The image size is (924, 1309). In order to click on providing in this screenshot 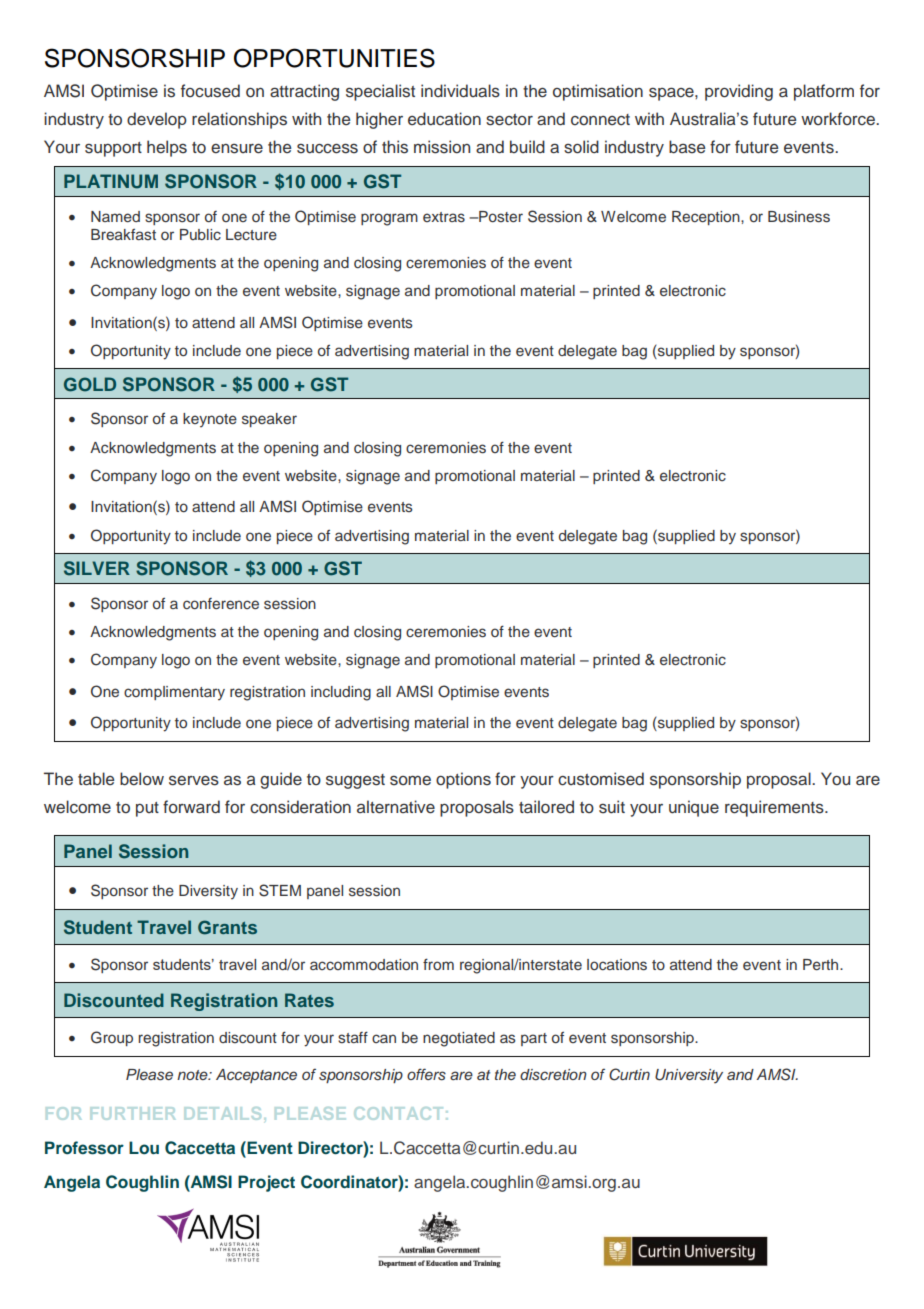, I will do `click(739, 92)`.
